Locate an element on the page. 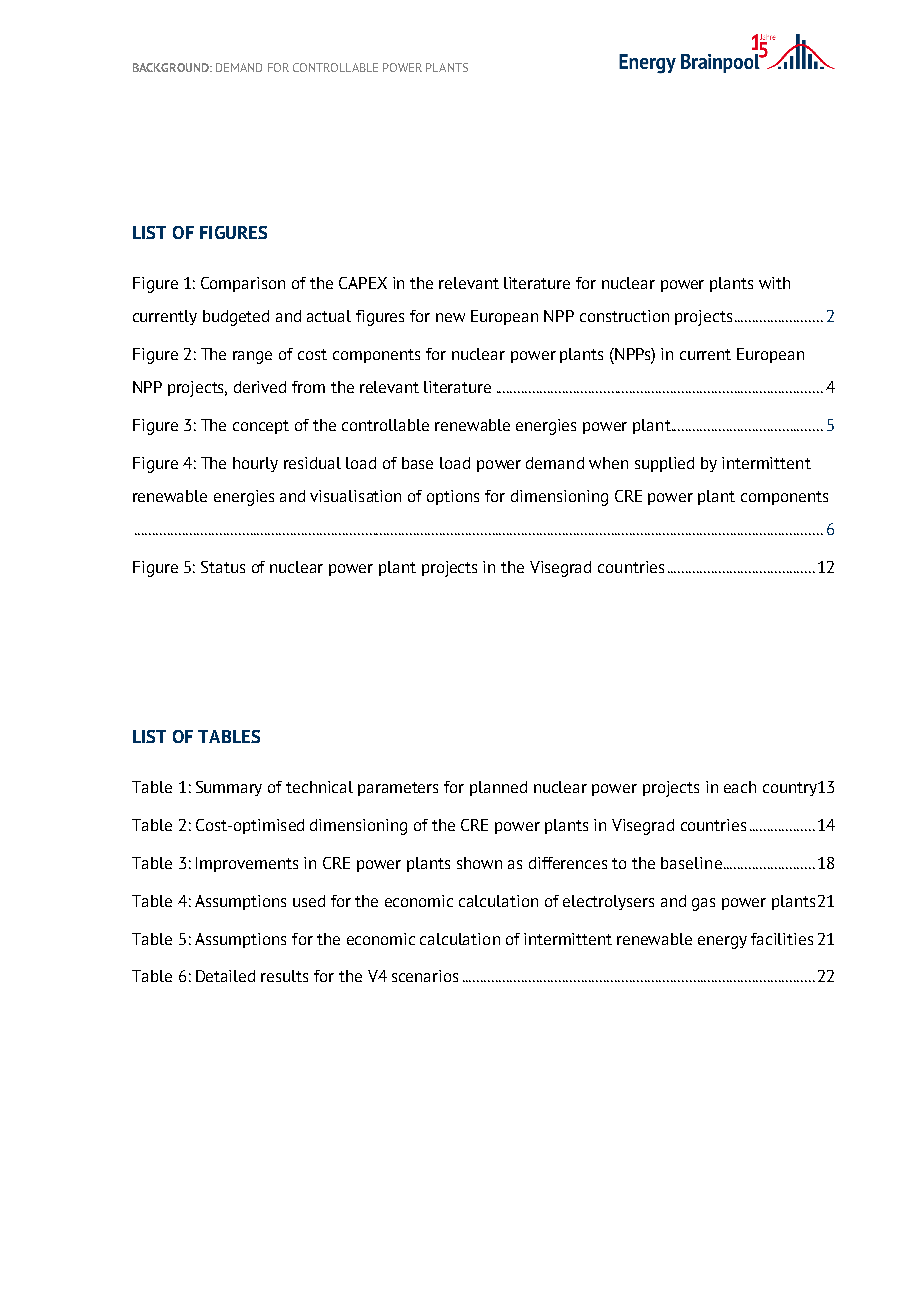 The height and width of the image is (1308, 924). Detailed is located at coordinates (225, 976).
